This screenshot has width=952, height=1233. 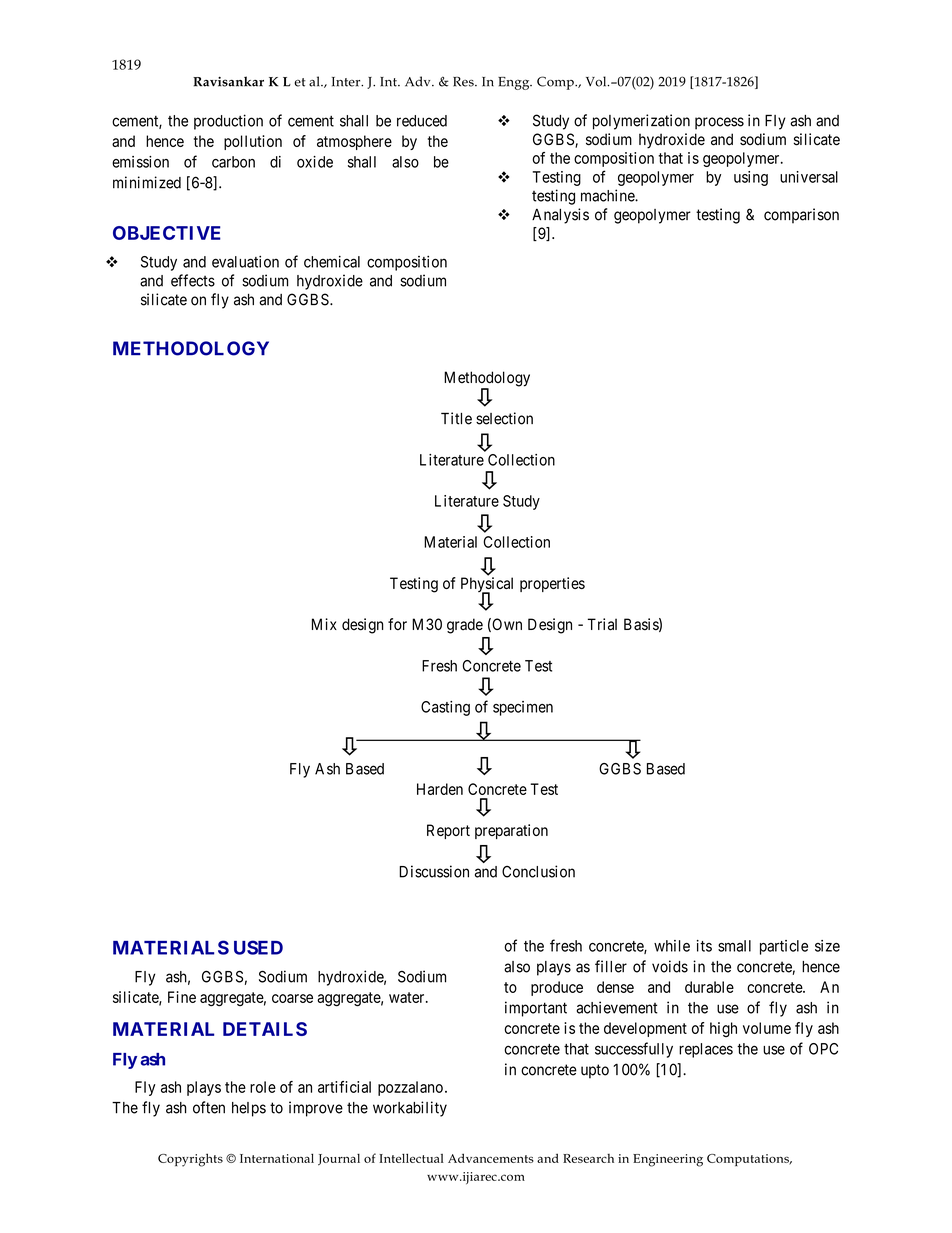 What do you see at coordinates (552, 584) in the screenshot?
I see `properties` at bounding box center [552, 584].
